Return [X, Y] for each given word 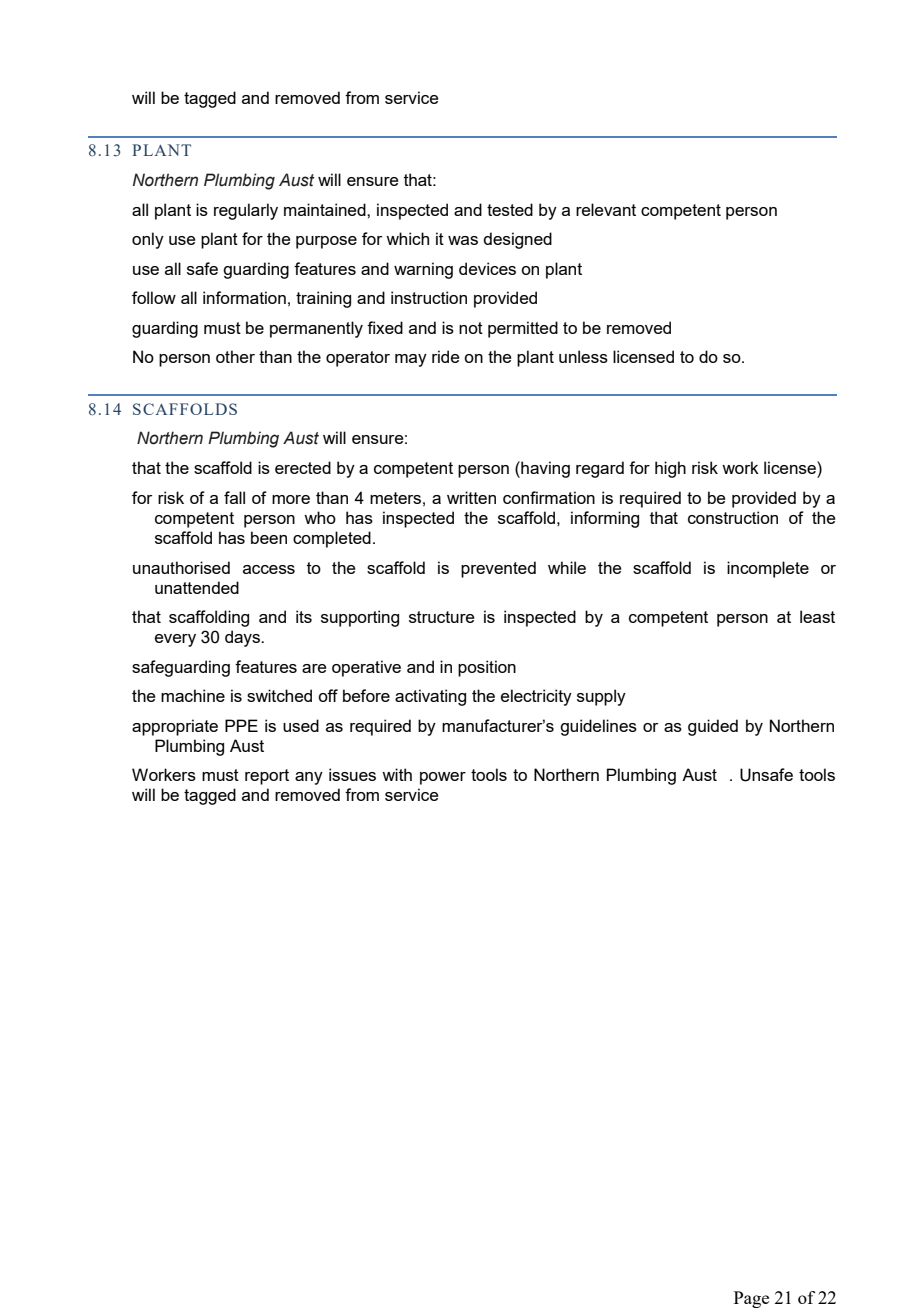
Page [751, 1299]
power [443, 778]
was [463, 240]
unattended [197, 587]
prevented [498, 569]
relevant [606, 209]
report [267, 777]
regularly [246, 211]
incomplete [768, 569]
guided [713, 727]
